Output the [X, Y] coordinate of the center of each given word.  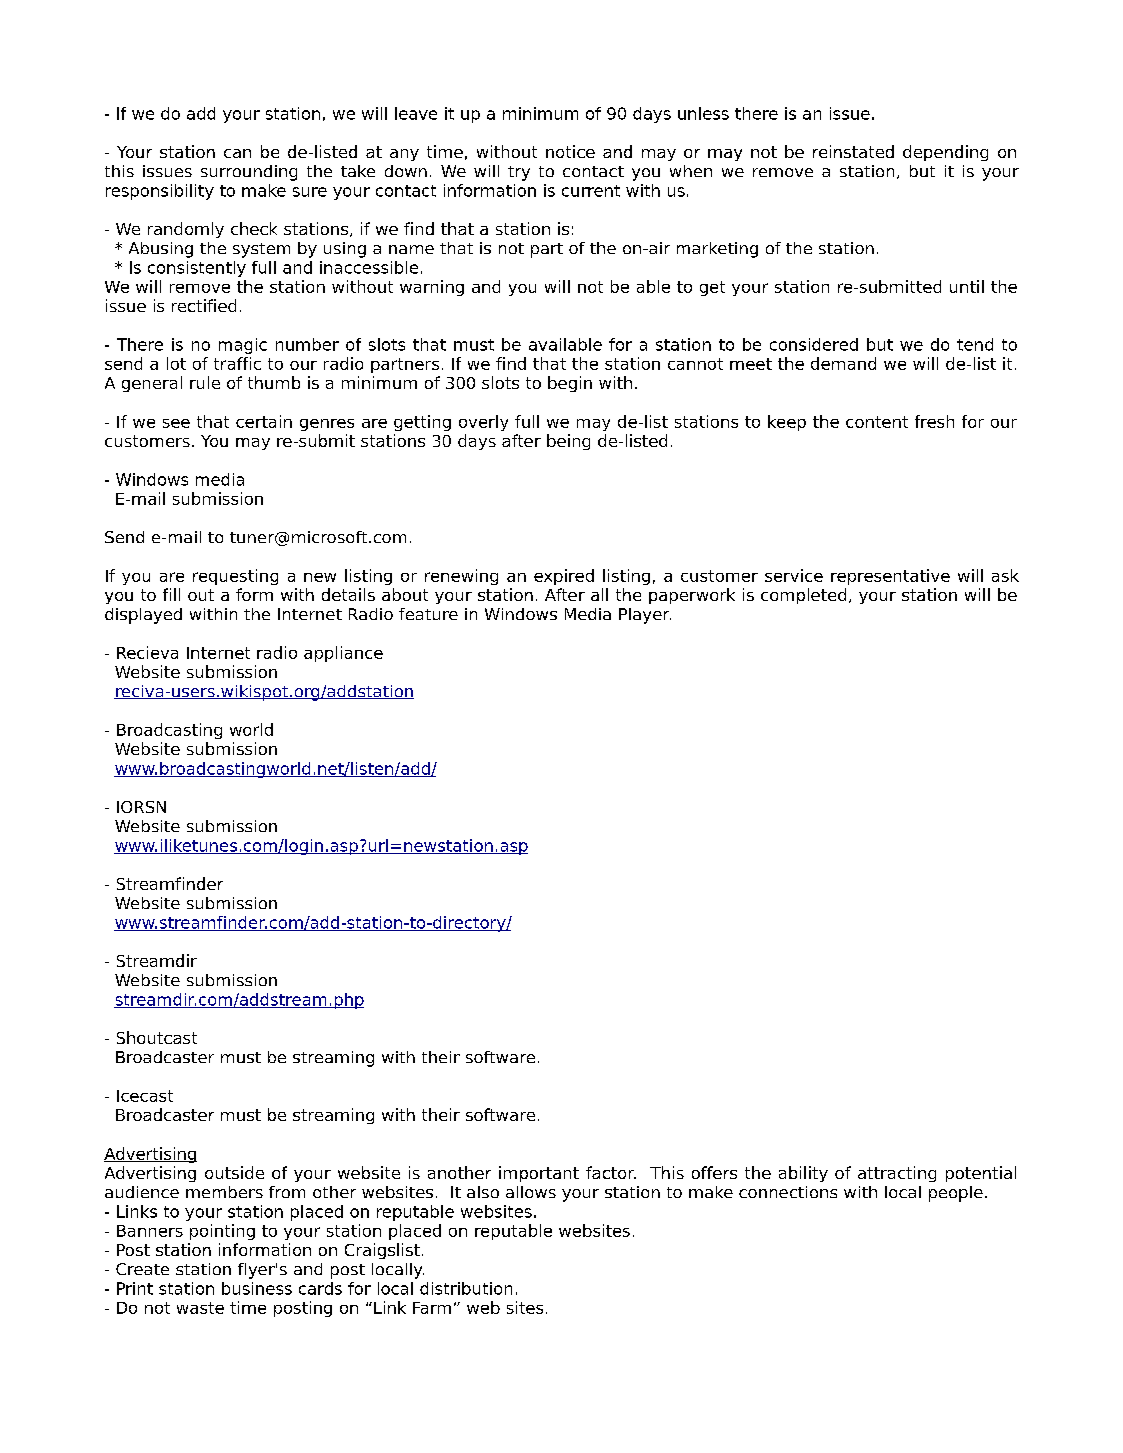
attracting [897, 1174]
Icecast [145, 1096]
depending [945, 153]
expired [564, 577]
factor [611, 1172]
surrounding [249, 173]
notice [570, 151]
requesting [235, 577]
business [257, 1288]
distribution [466, 1288]
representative [890, 577]
